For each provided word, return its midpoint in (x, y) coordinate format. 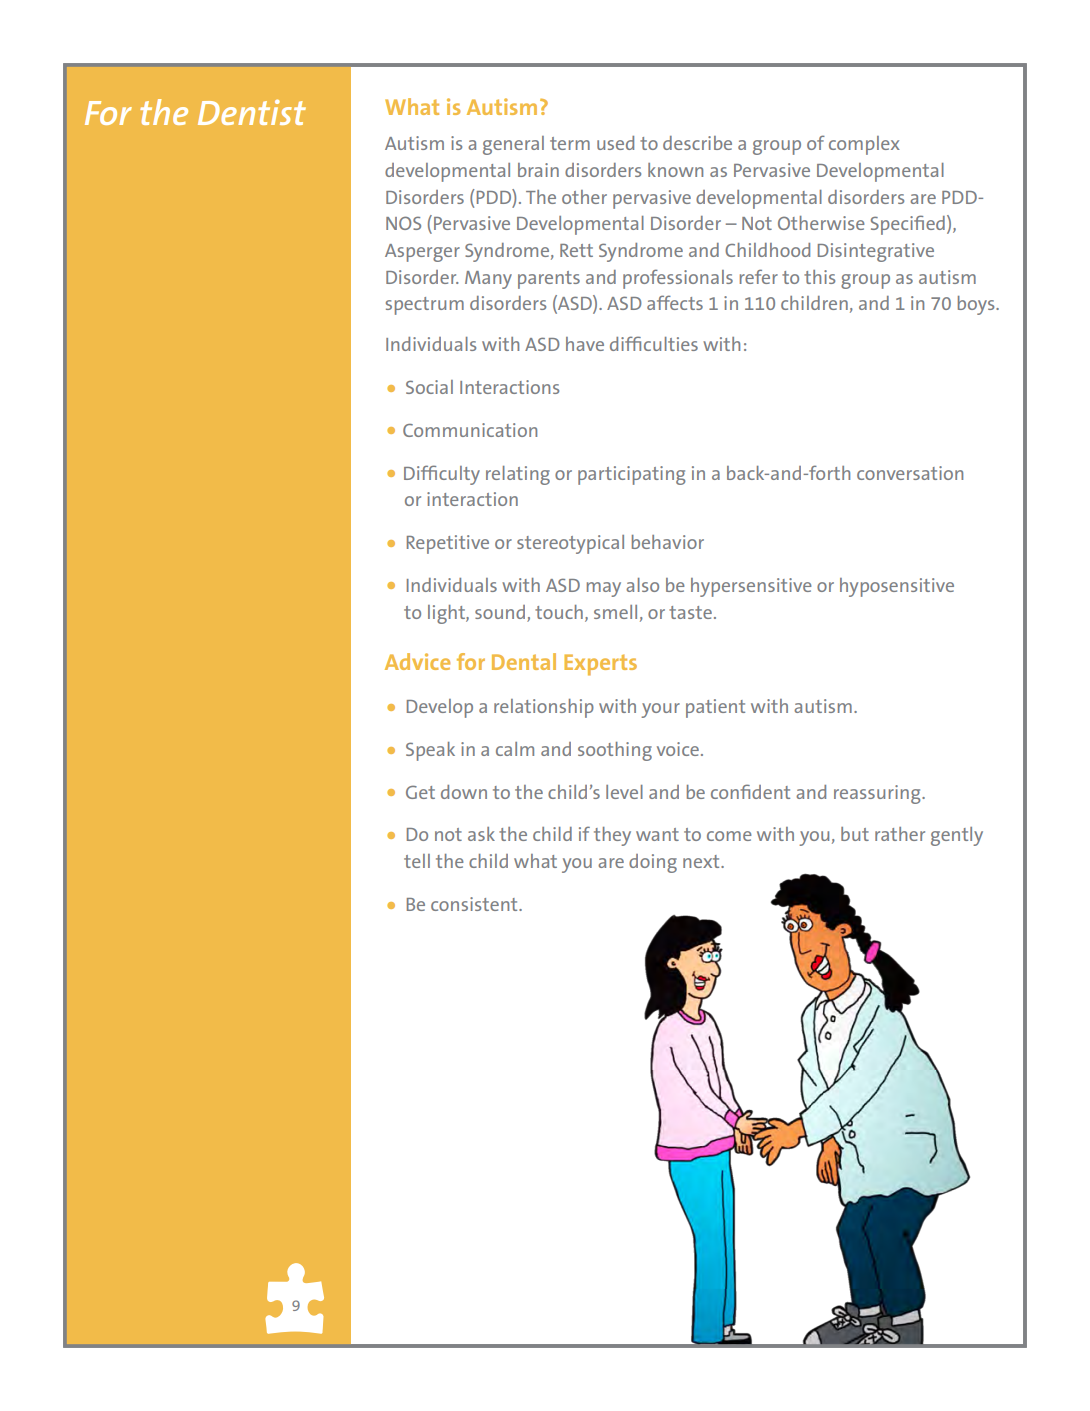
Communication (470, 430)
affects (675, 302)
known (675, 170)
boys (977, 305)
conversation (910, 473)
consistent (475, 904)
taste (690, 612)
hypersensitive (751, 587)
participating (631, 475)
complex (864, 145)
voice (678, 749)
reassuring (878, 794)
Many (488, 280)
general (513, 145)
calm (515, 749)
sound (500, 612)
